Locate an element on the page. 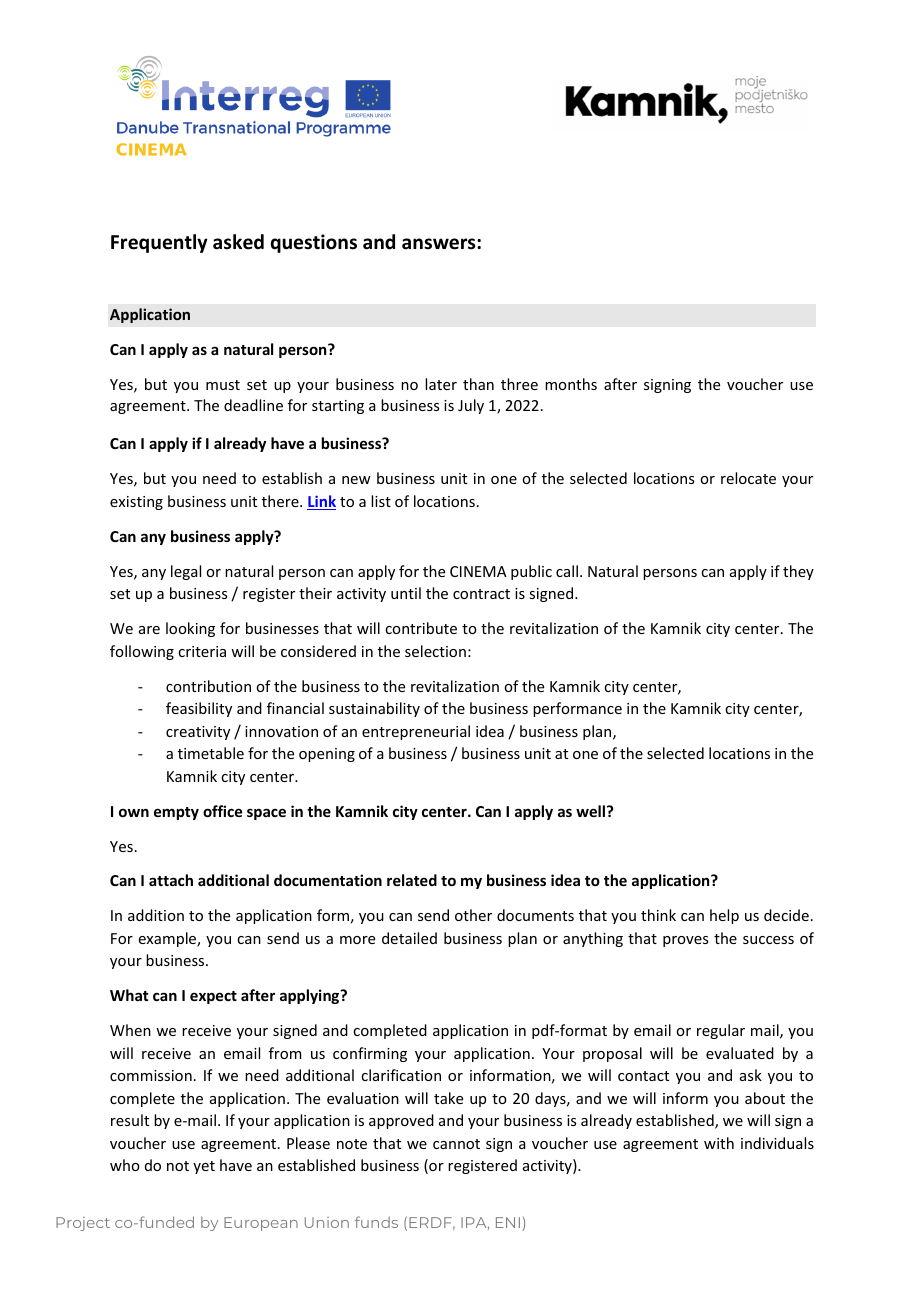  Frequently is located at coordinates (159, 243).
